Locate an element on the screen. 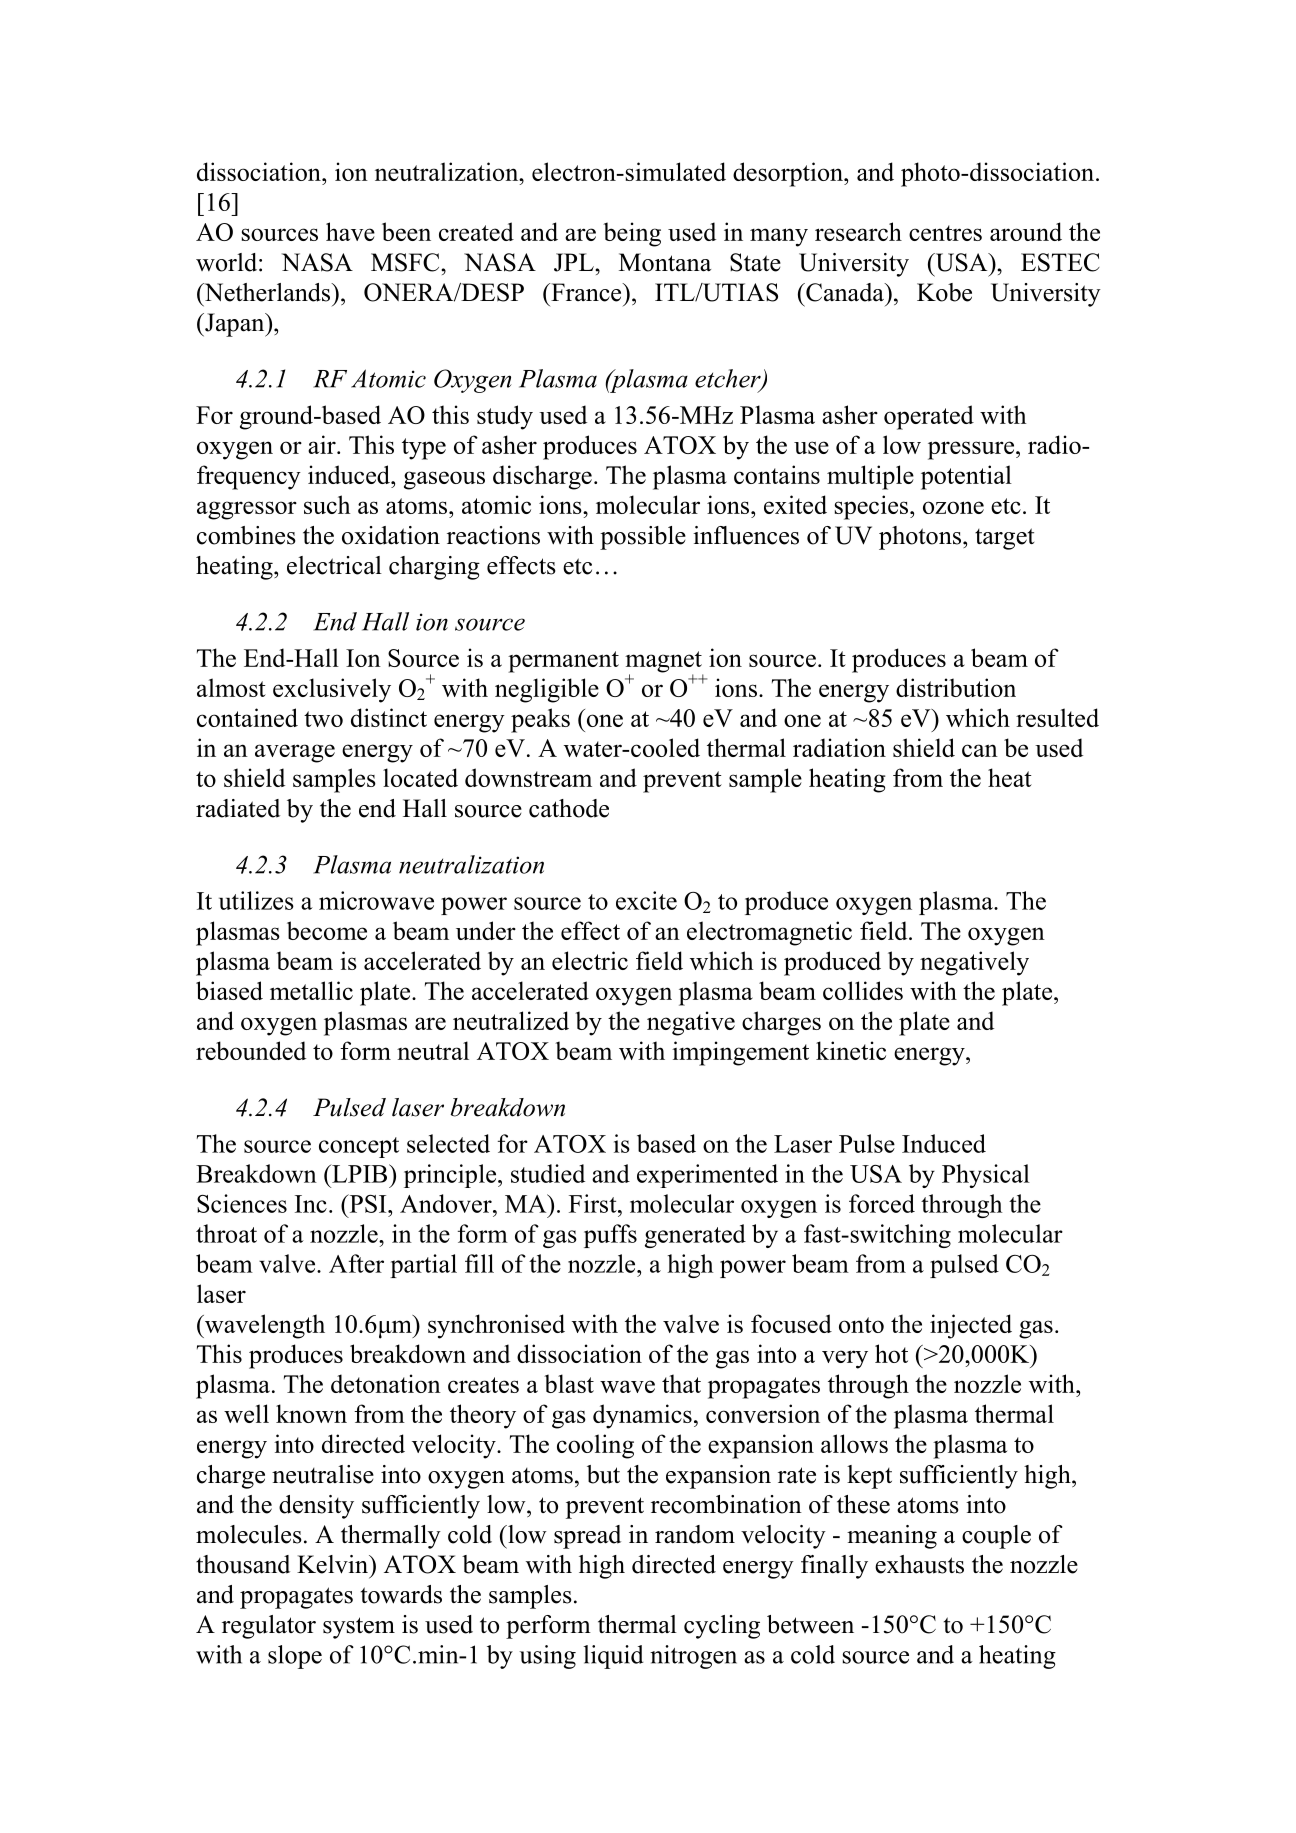 Image resolution: width=1296 pixels, height=1833 pixels. experimented is located at coordinates (707, 1176).
